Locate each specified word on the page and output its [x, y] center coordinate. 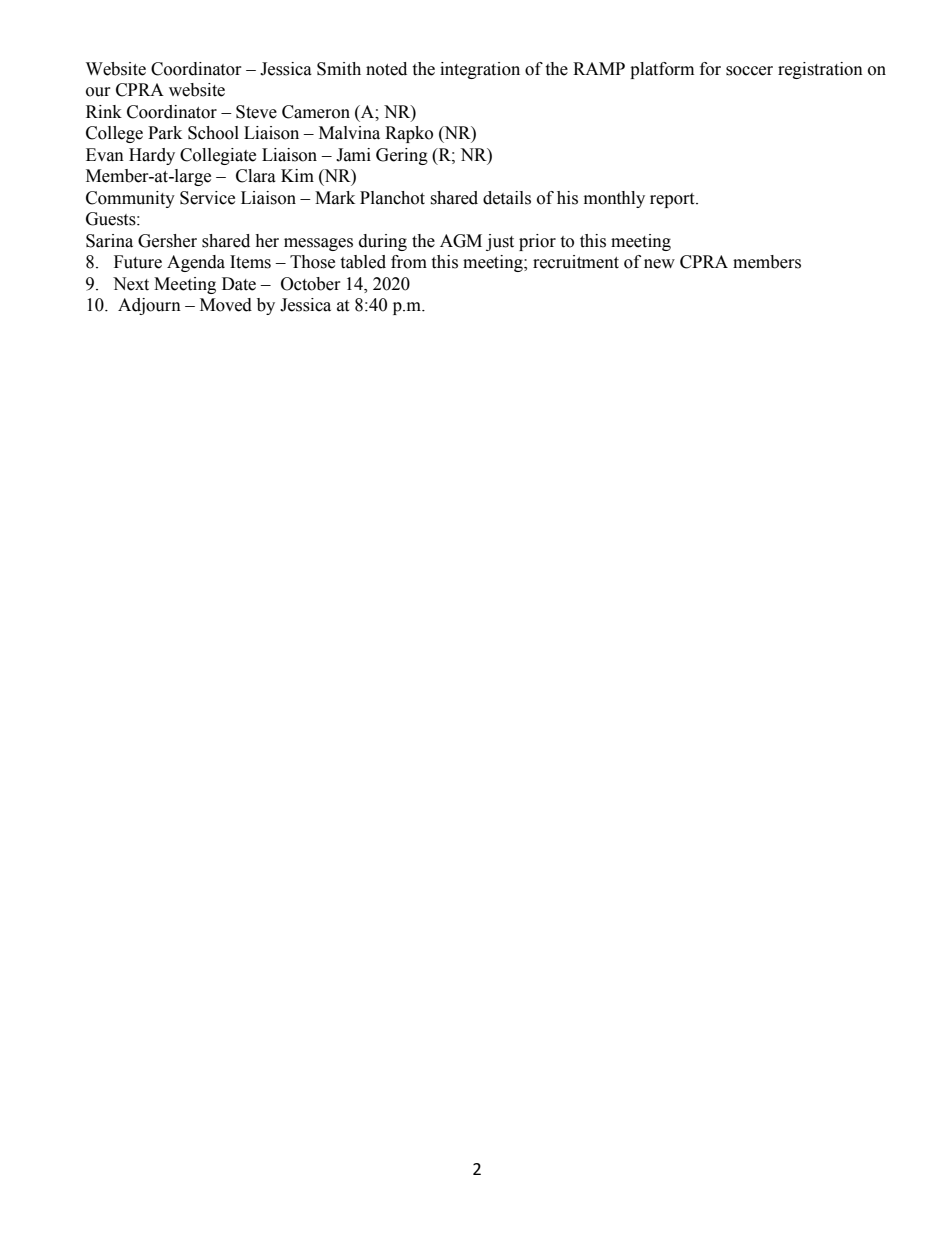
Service [207, 198]
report [673, 200]
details [507, 198]
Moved [226, 305]
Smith [339, 69]
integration [480, 70]
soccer [749, 71]
